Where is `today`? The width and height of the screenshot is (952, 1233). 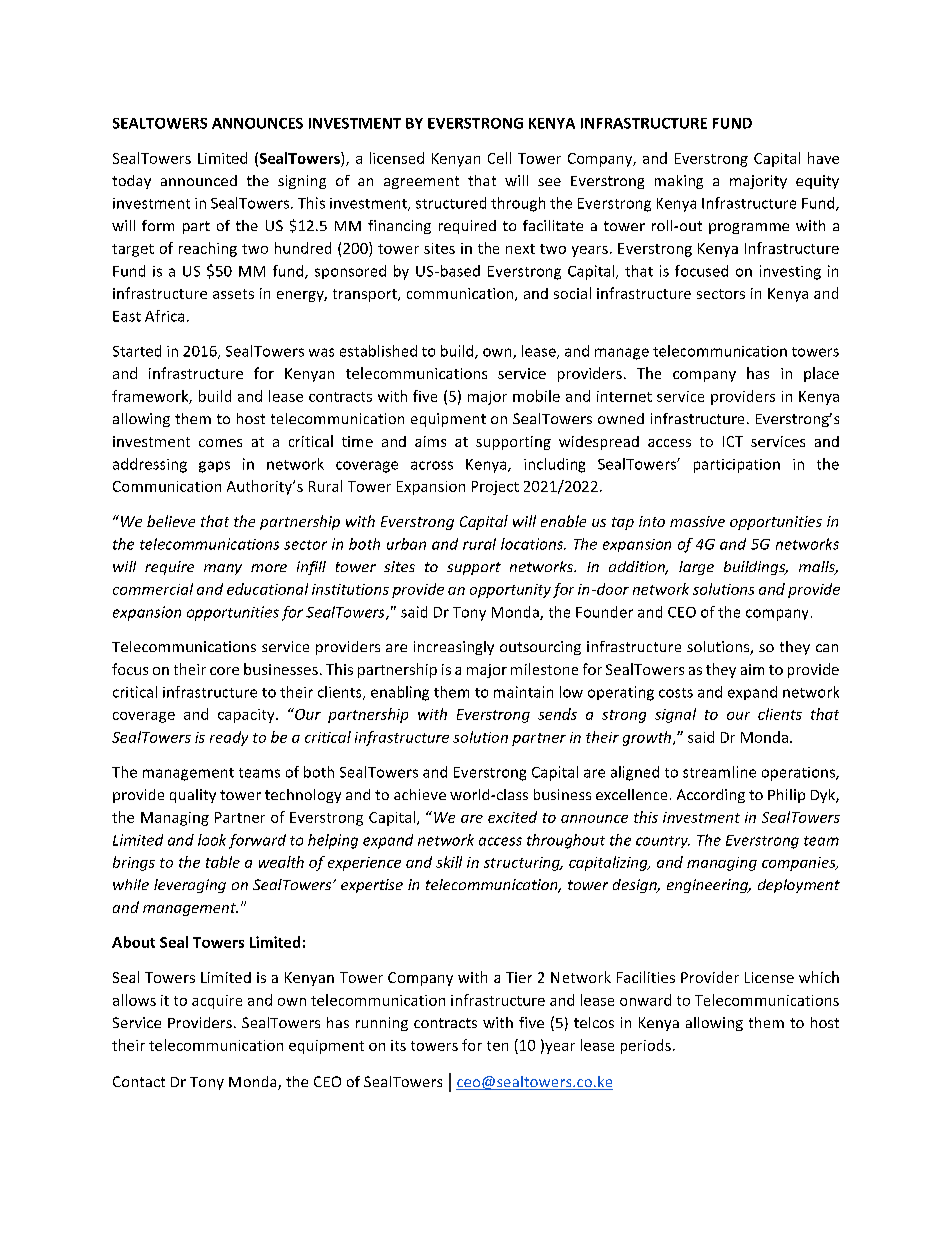
today is located at coordinates (131, 182).
